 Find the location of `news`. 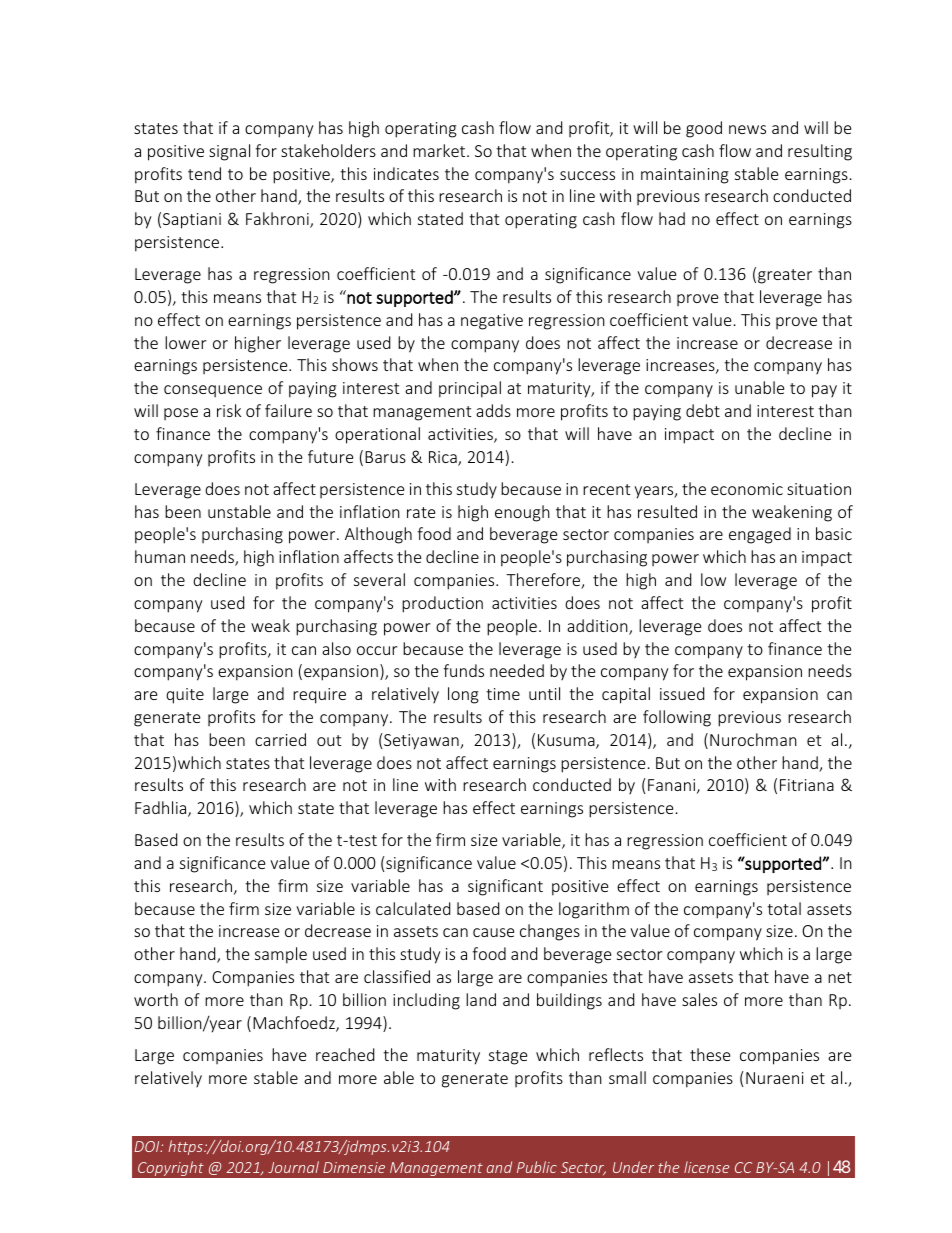

news is located at coordinates (747, 129).
